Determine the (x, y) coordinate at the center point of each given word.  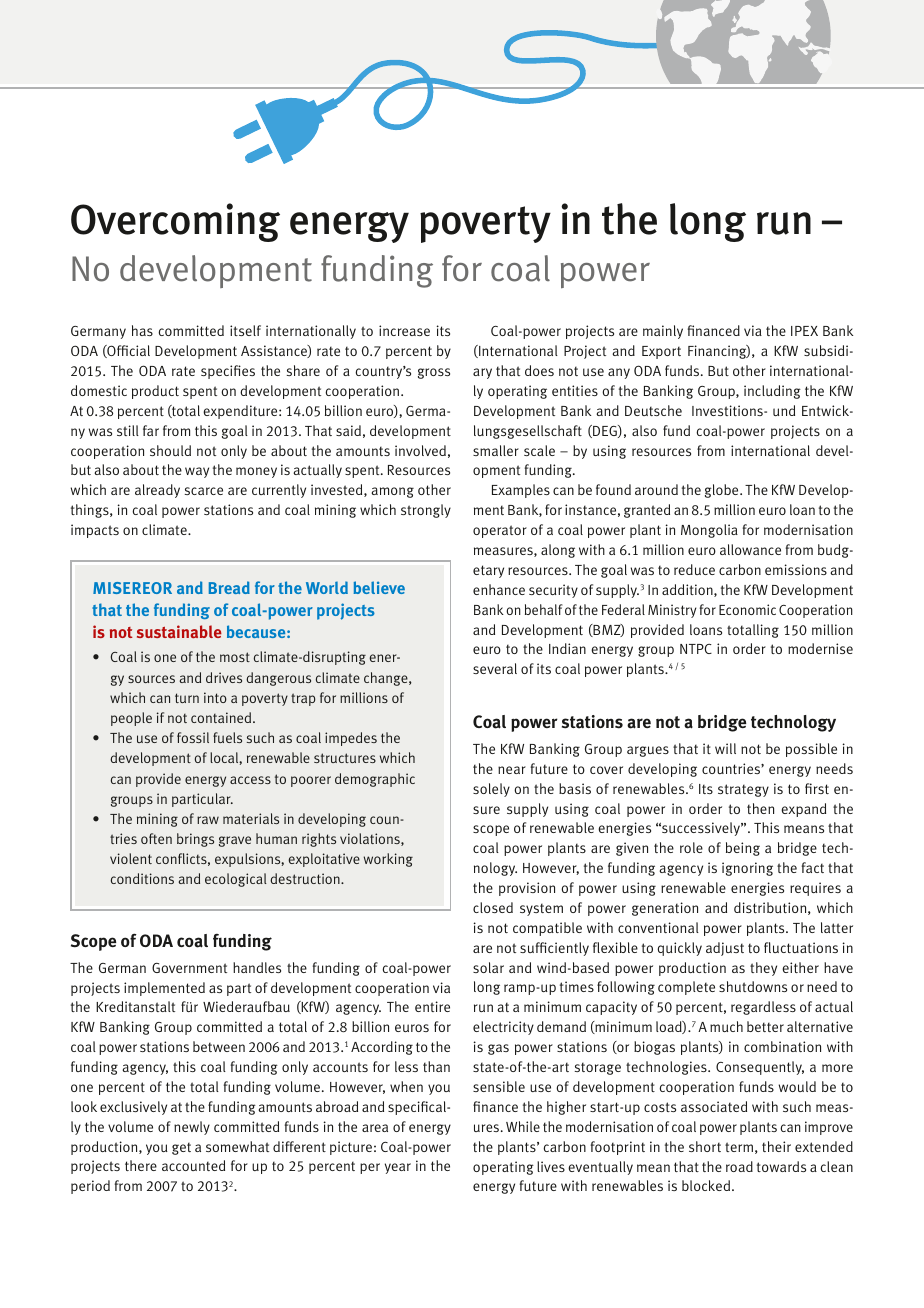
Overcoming (175, 222)
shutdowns (753, 986)
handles (257, 967)
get (181, 1148)
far (151, 430)
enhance (499, 589)
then (760, 808)
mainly (663, 332)
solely (491, 790)
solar (488, 967)
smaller (496, 450)
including (772, 392)
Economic (747, 609)
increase (404, 330)
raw (208, 820)
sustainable (179, 631)
